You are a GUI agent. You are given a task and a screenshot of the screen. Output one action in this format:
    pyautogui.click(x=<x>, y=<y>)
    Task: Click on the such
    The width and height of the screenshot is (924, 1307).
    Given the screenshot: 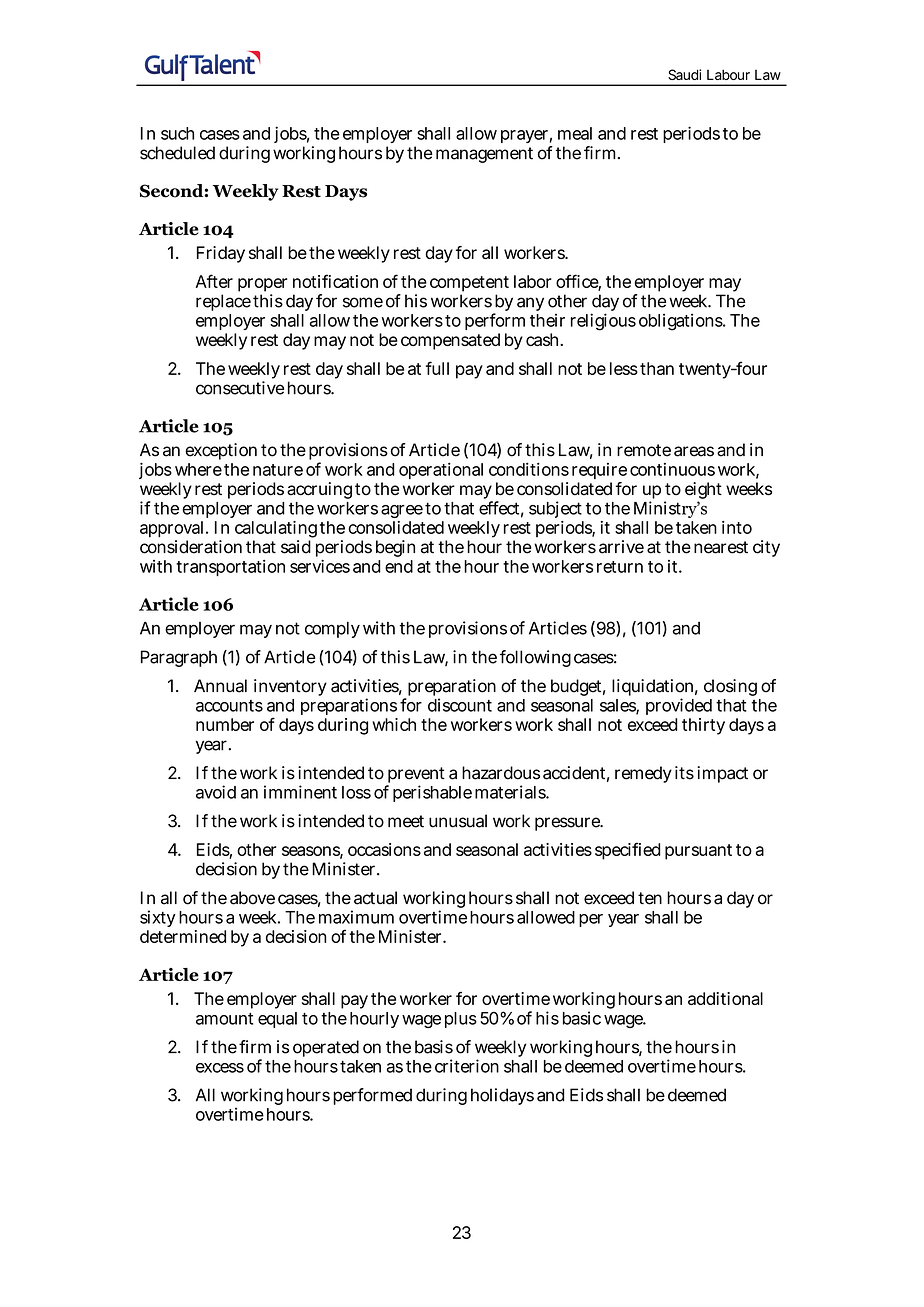 What is the action you would take?
    pyautogui.click(x=177, y=133)
